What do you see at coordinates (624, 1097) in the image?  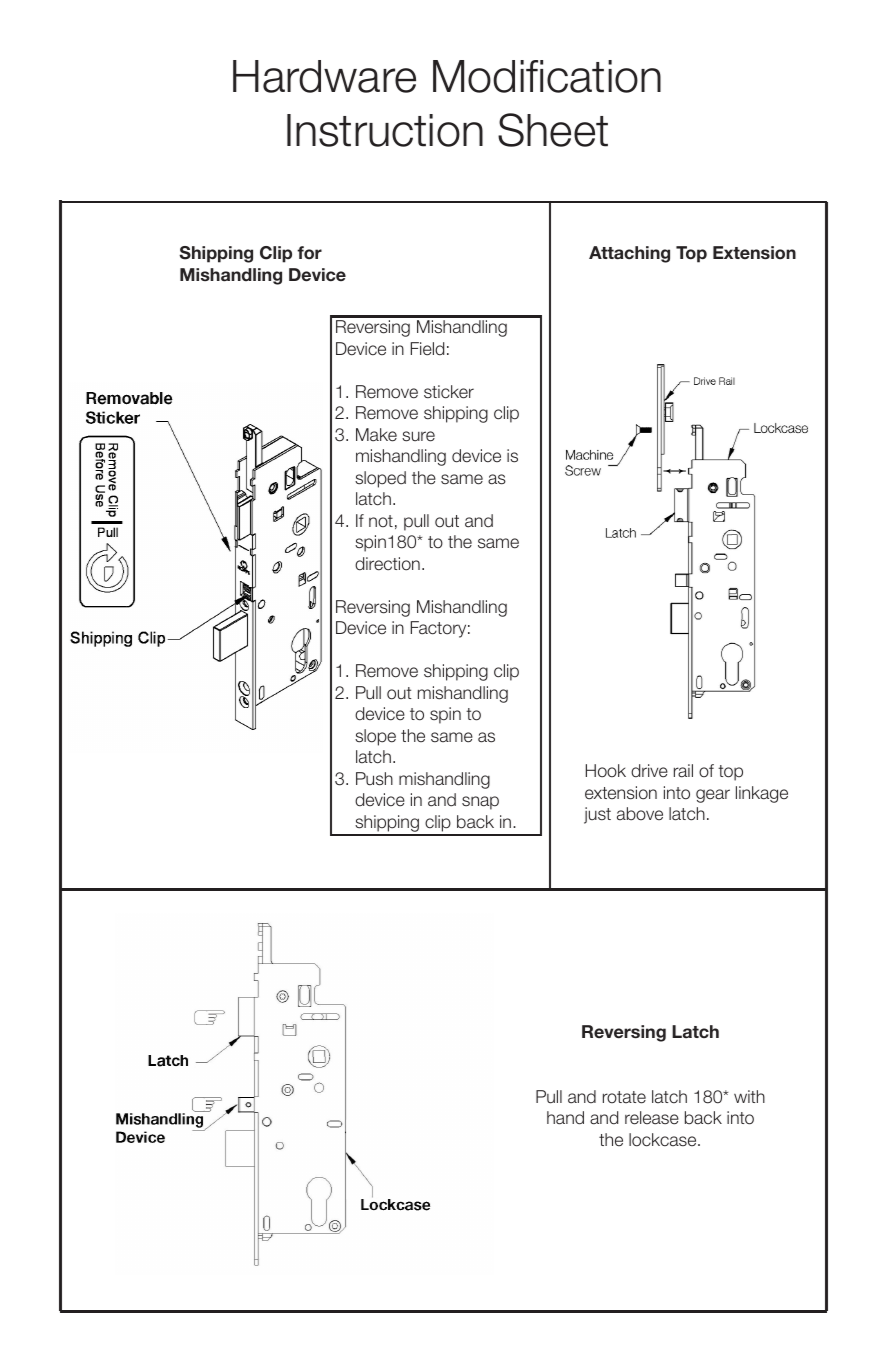 I see `rotate` at bounding box center [624, 1097].
